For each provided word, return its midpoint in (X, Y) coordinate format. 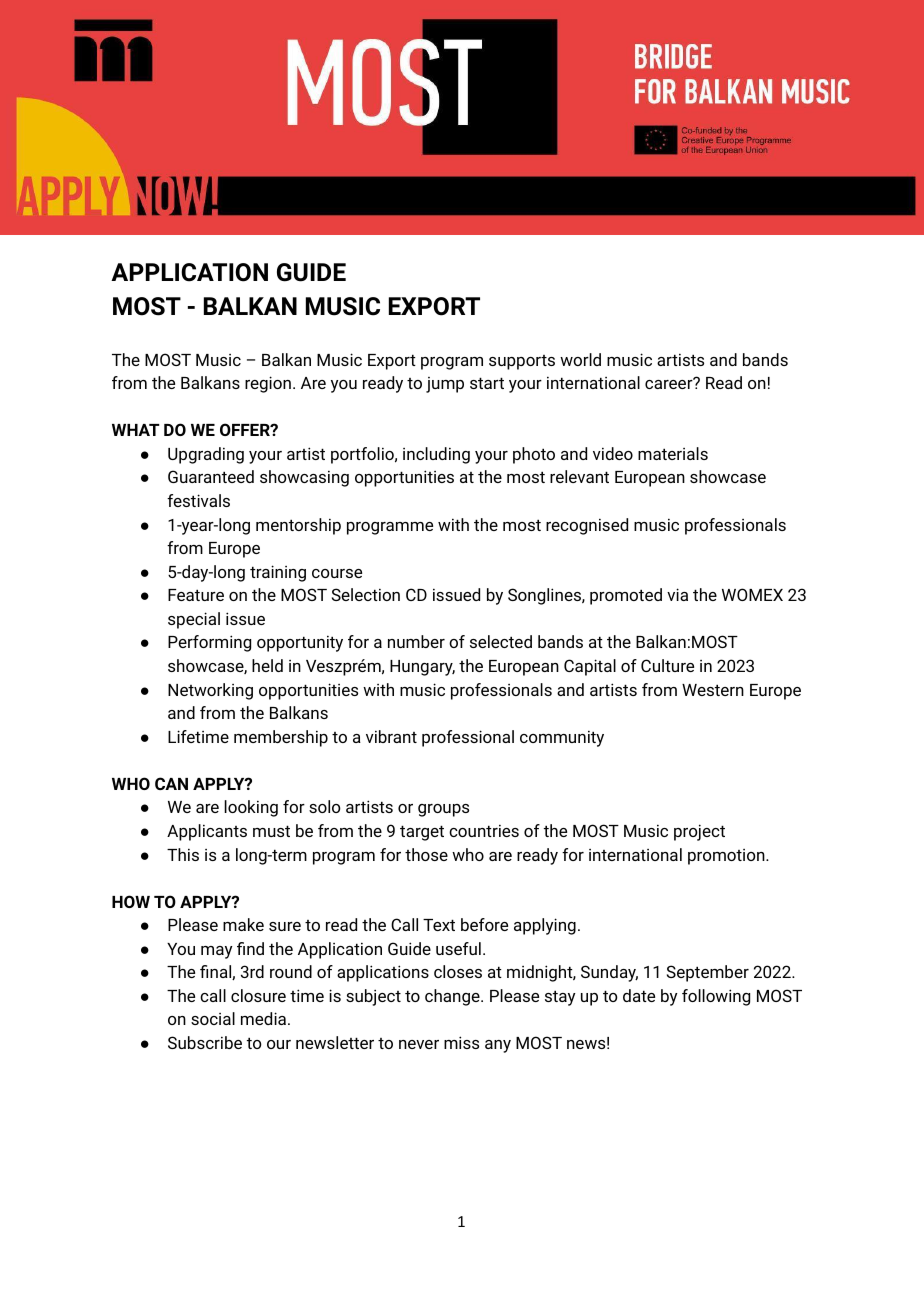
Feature (196, 595)
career (670, 383)
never (419, 1044)
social (213, 1018)
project (699, 832)
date (639, 995)
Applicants (207, 832)
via (677, 594)
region (268, 384)
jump (445, 385)
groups (443, 810)
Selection (366, 594)
